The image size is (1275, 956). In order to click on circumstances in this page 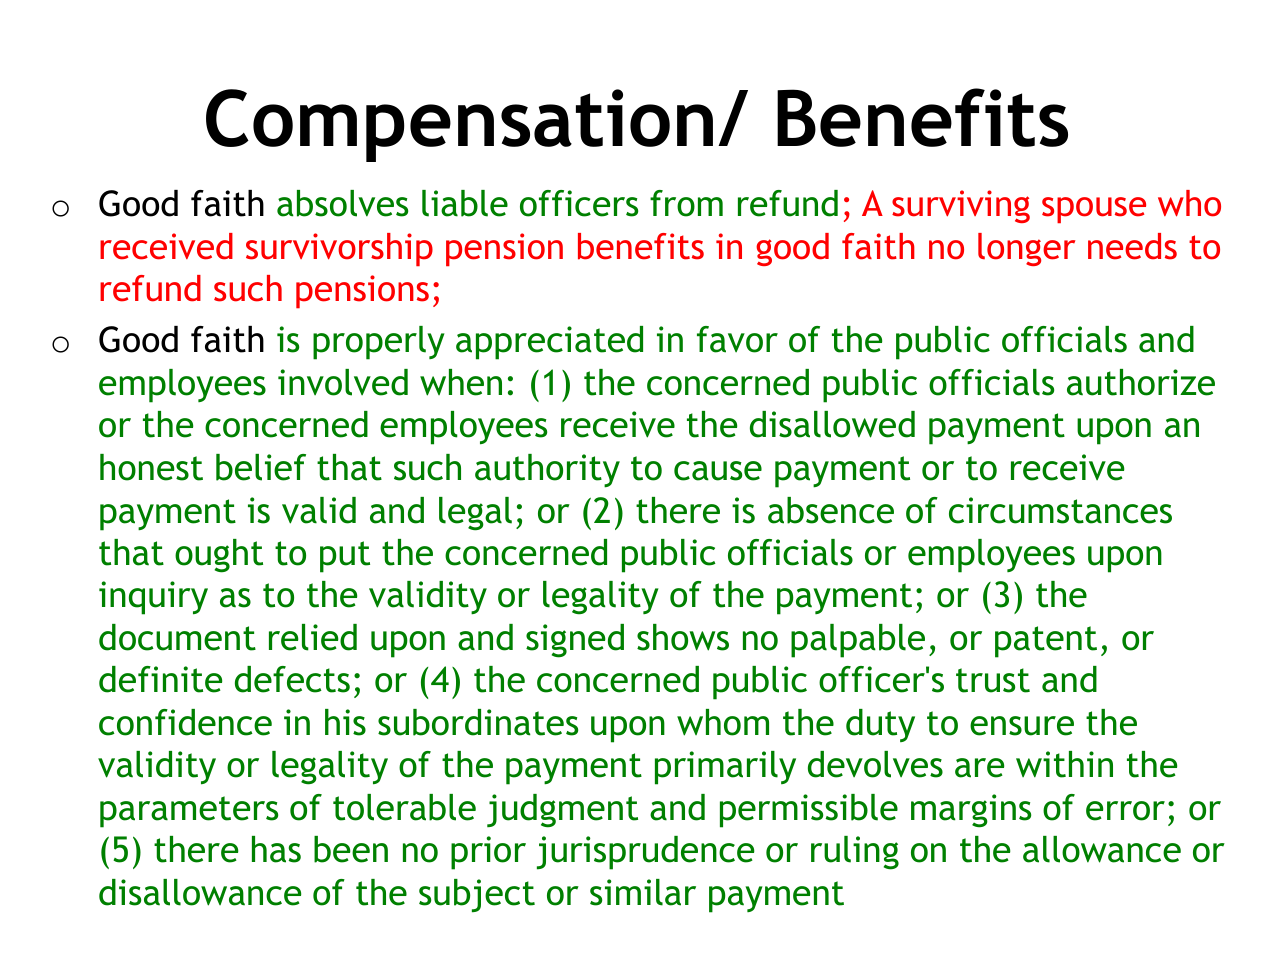, I will do `click(1060, 510)`.
